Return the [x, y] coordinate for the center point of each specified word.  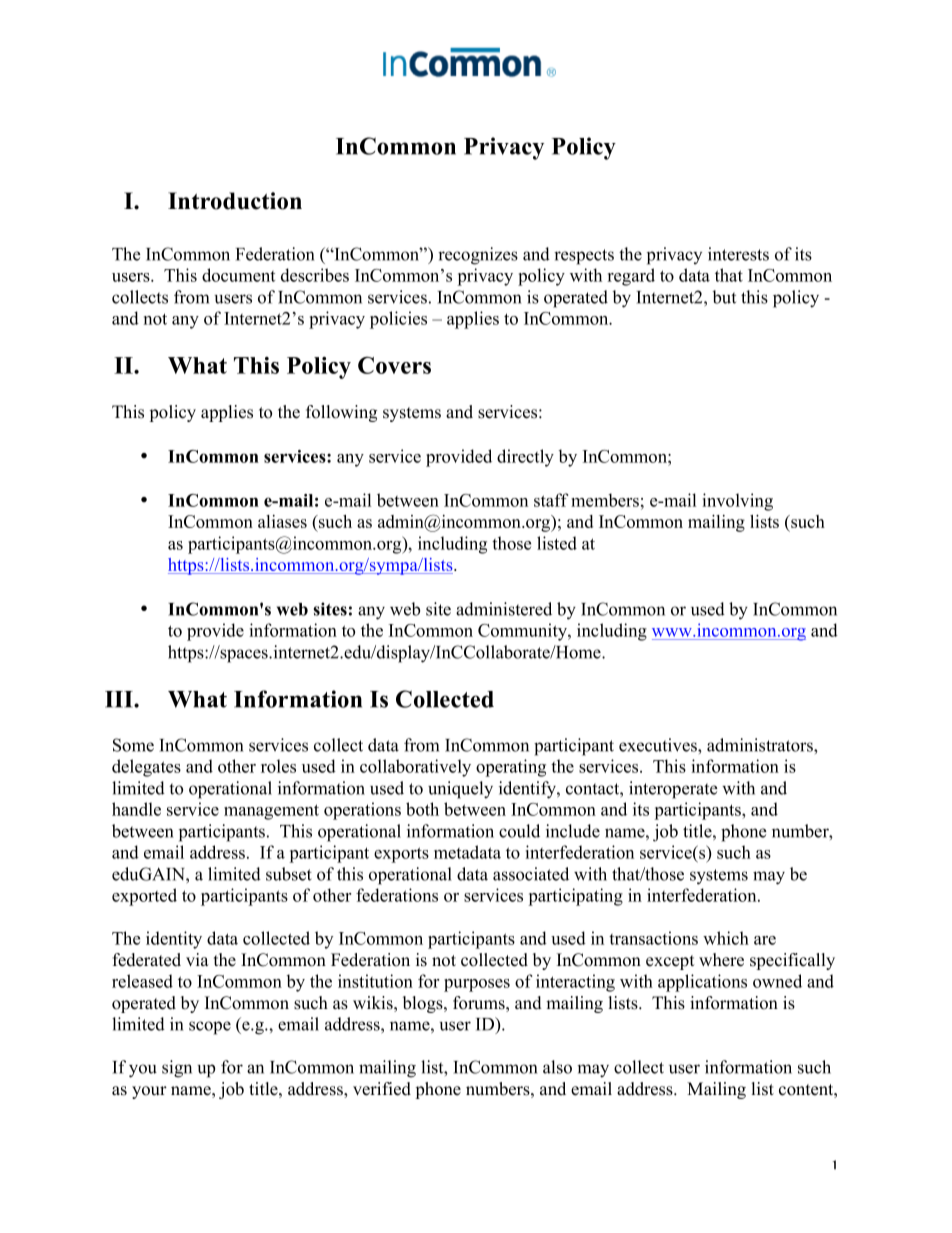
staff [551, 500]
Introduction [235, 201]
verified [382, 1089]
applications [702, 983]
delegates [146, 768]
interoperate [673, 790]
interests [738, 254]
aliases [282, 521]
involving [737, 502]
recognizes [478, 256]
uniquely [460, 790]
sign [177, 1069]
